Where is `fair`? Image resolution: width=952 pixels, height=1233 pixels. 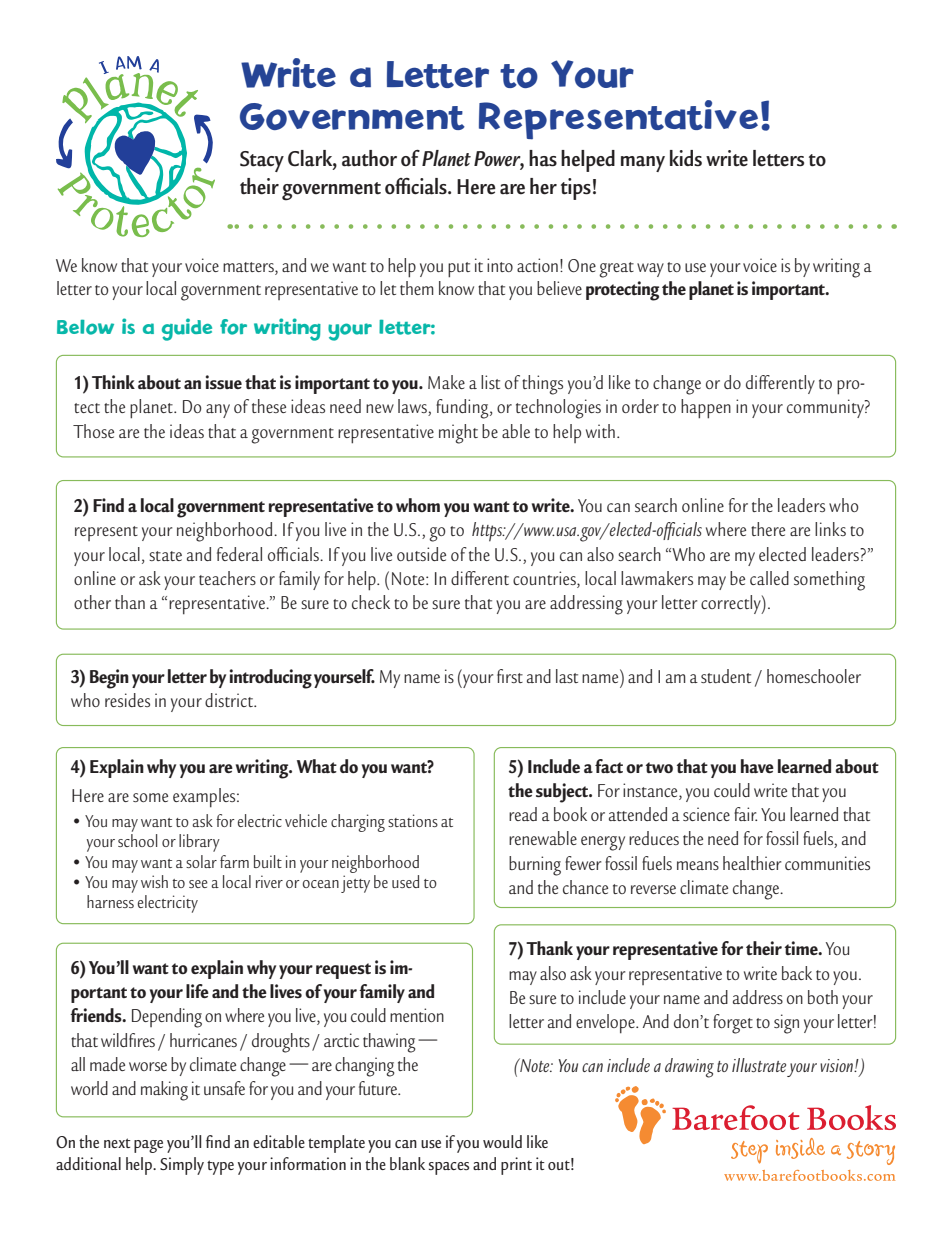 fair is located at coordinates (745, 814).
